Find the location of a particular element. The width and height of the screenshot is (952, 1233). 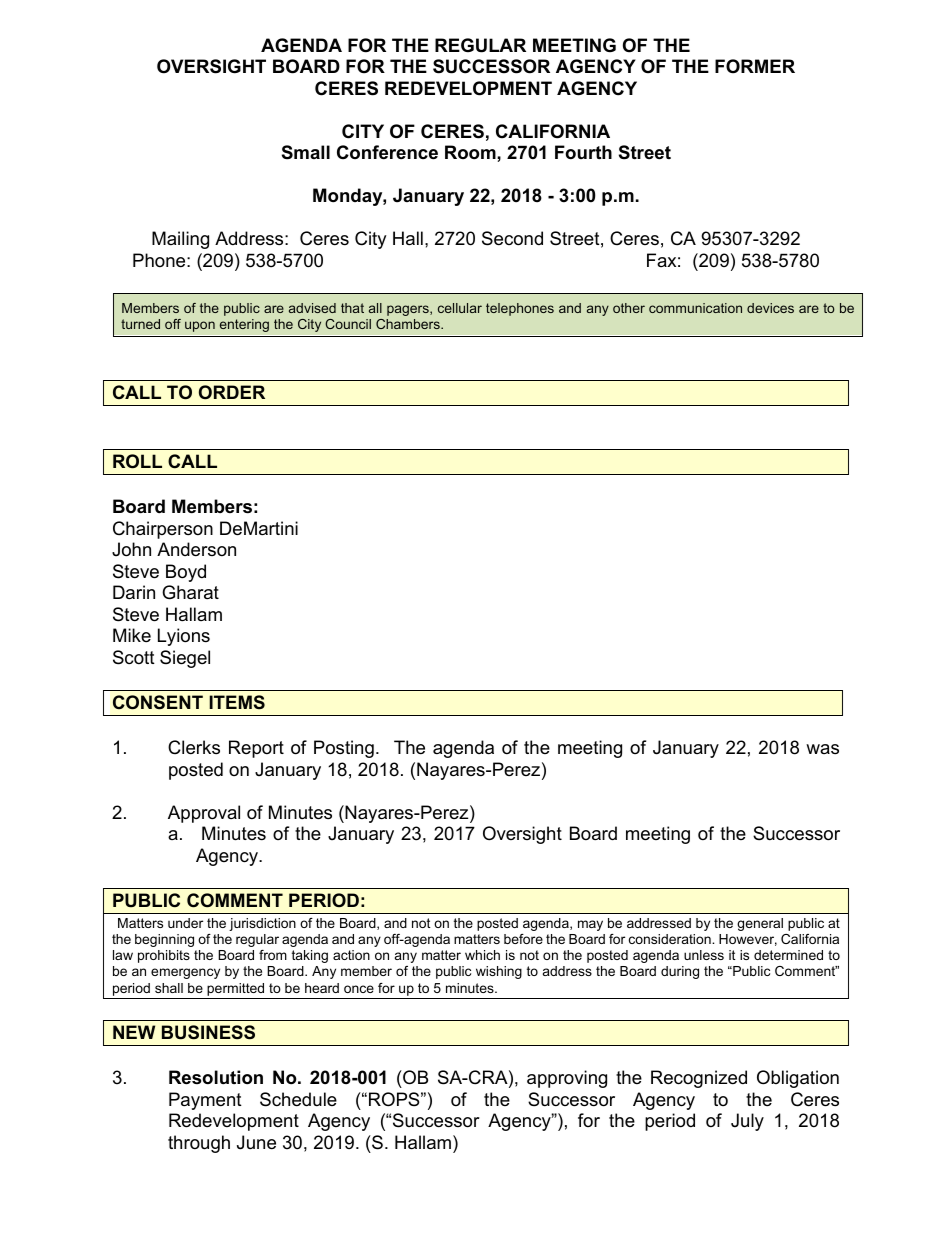

general is located at coordinates (760, 924).
